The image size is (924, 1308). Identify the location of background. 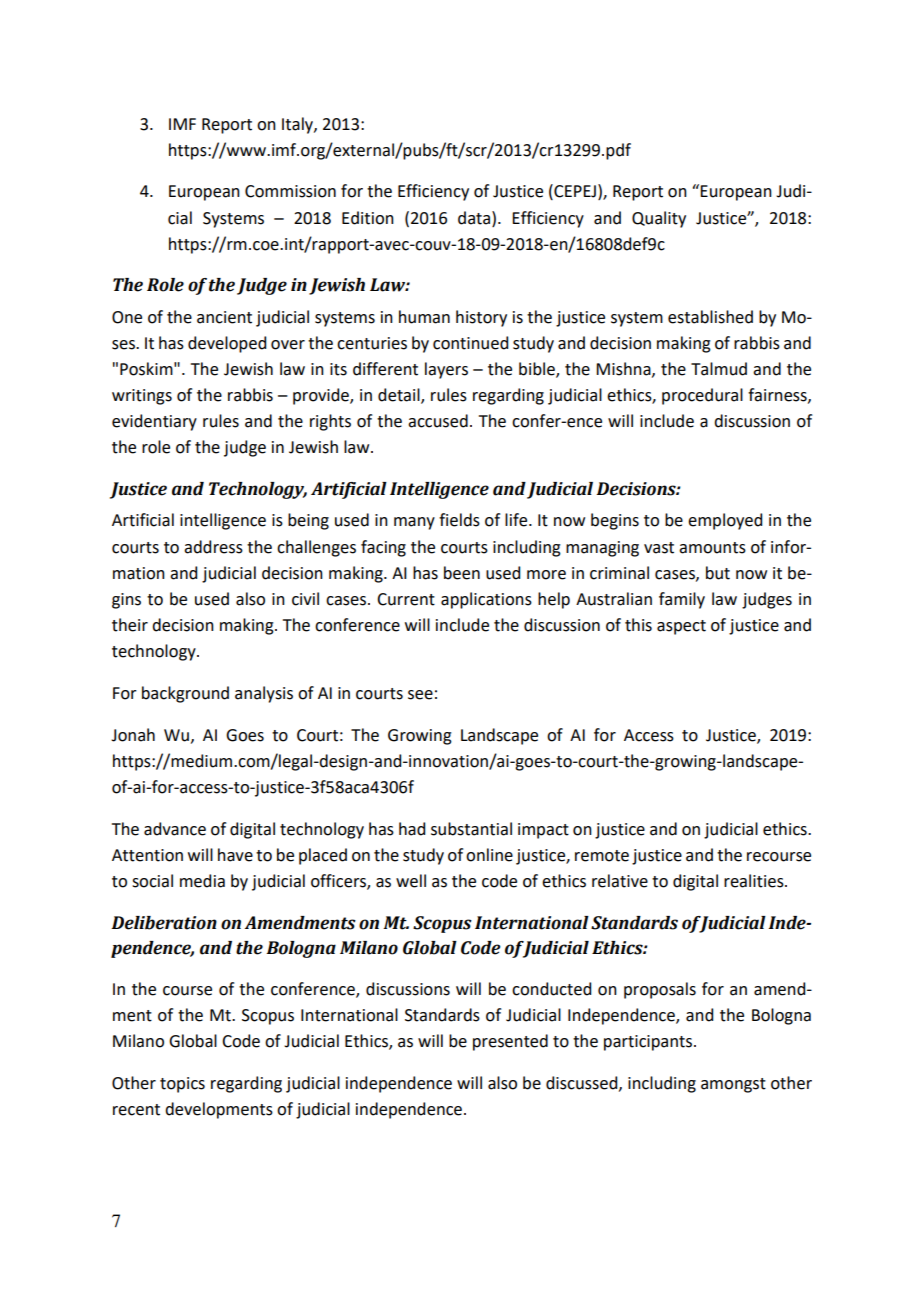
(185, 694).
